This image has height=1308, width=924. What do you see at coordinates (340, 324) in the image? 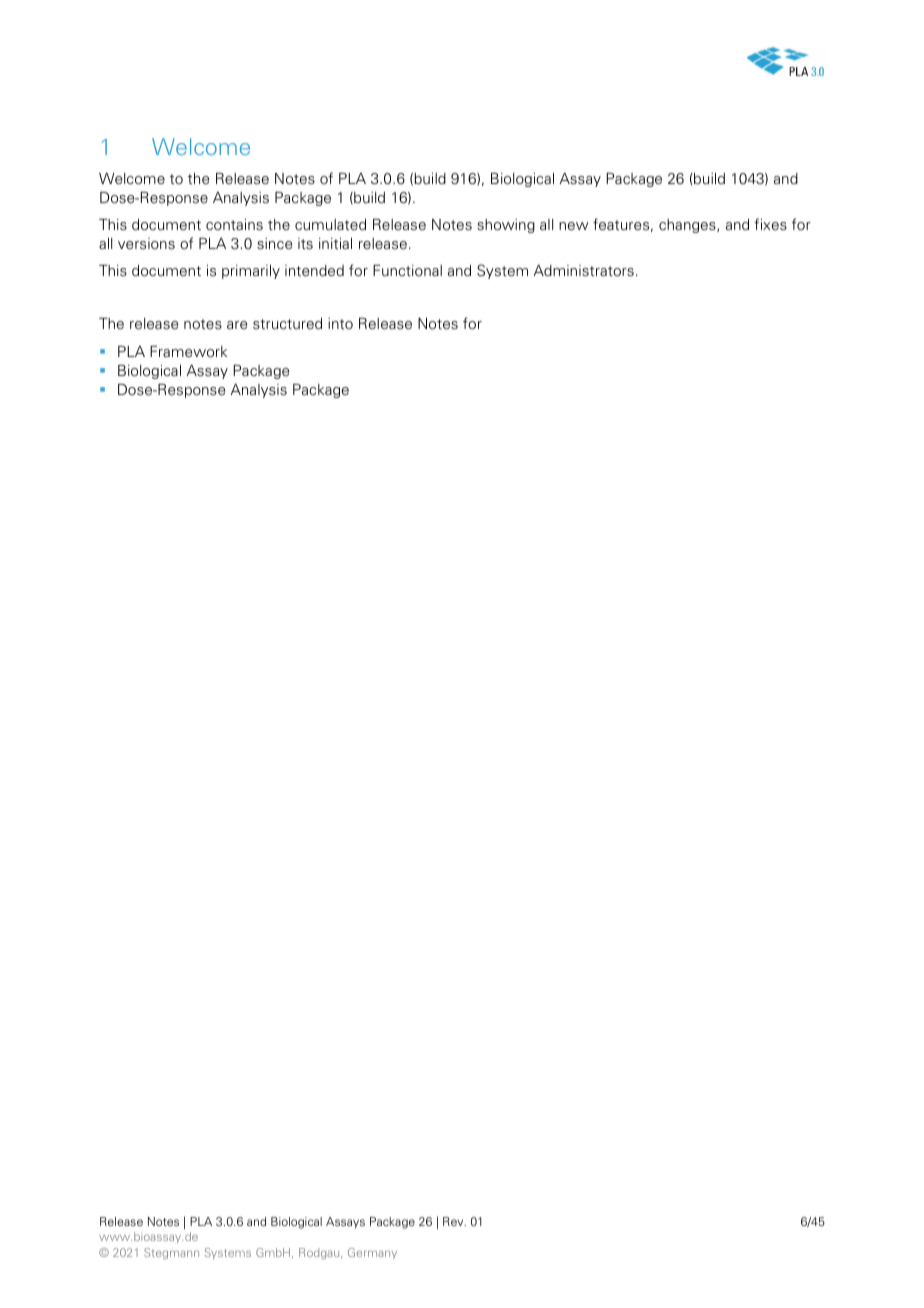
I see `into` at bounding box center [340, 324].
